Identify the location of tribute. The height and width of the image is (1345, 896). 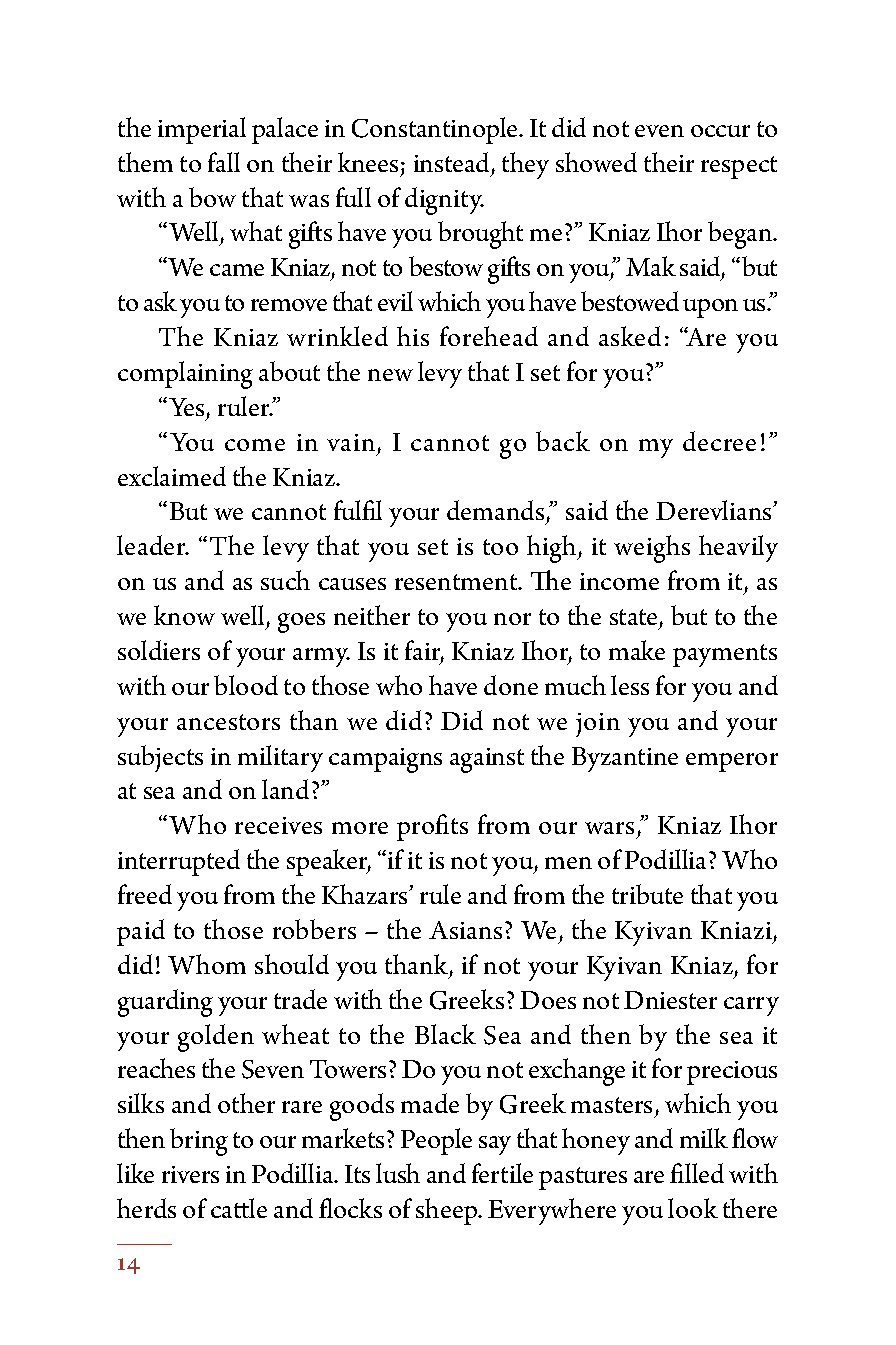
(647, 894).
